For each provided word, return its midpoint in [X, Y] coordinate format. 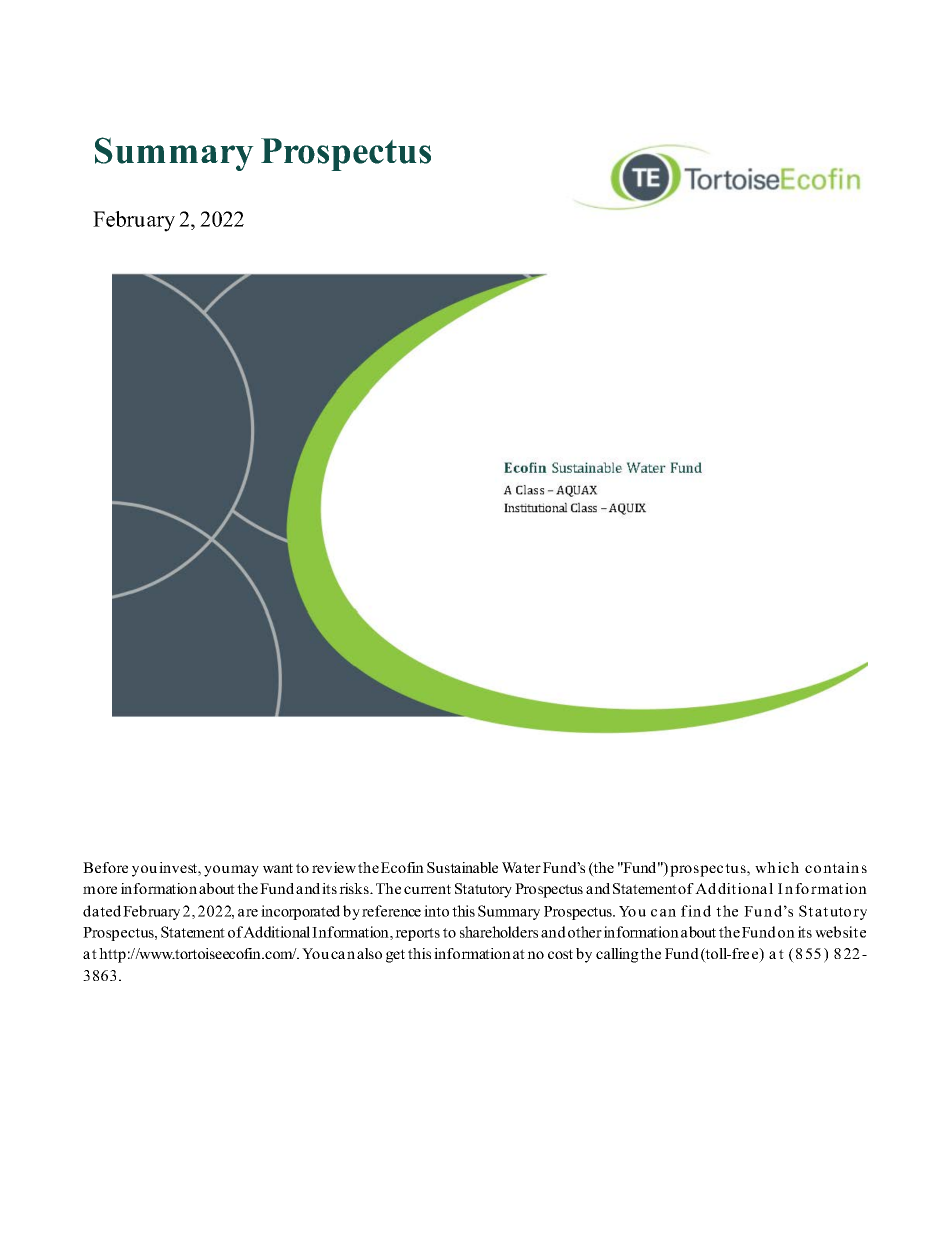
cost [560, 954]
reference [391, 911]
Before [105, 867]
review [334, 867]
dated [102, 911]
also [369, 953]
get [395, 956]
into [436, 911]
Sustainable [462, 867]
